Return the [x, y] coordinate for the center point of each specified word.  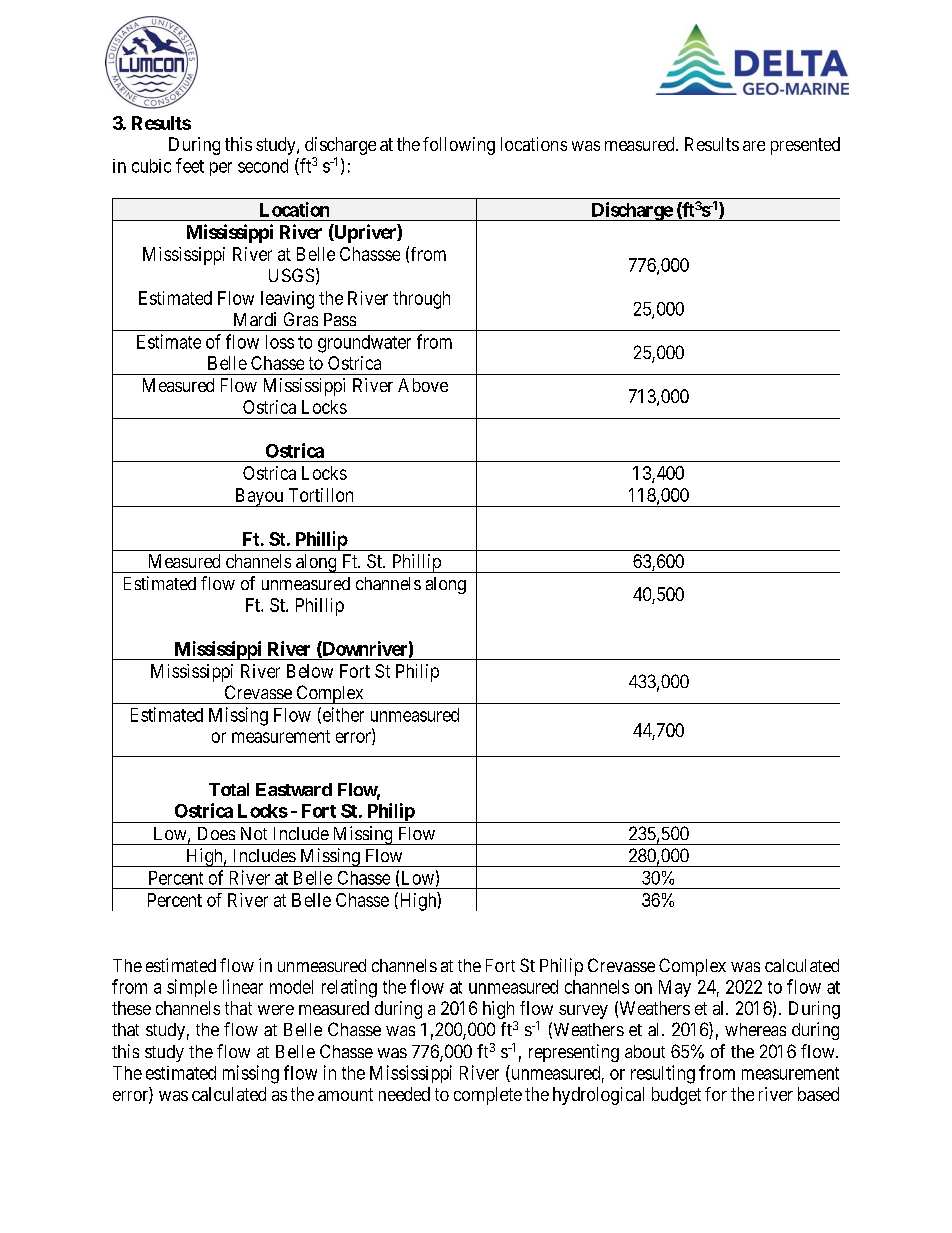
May [675, 988]
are [754, 146]
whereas [755, 1029]
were [276, 1010]
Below [310, 671]
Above [423, 385]
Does [216, 833]
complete [488, 1096]
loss [280, 342]
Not [254, 833]
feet [190, 165]
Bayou [258, 497]
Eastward [294, 789]
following [459, 146]
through [421, 300]
